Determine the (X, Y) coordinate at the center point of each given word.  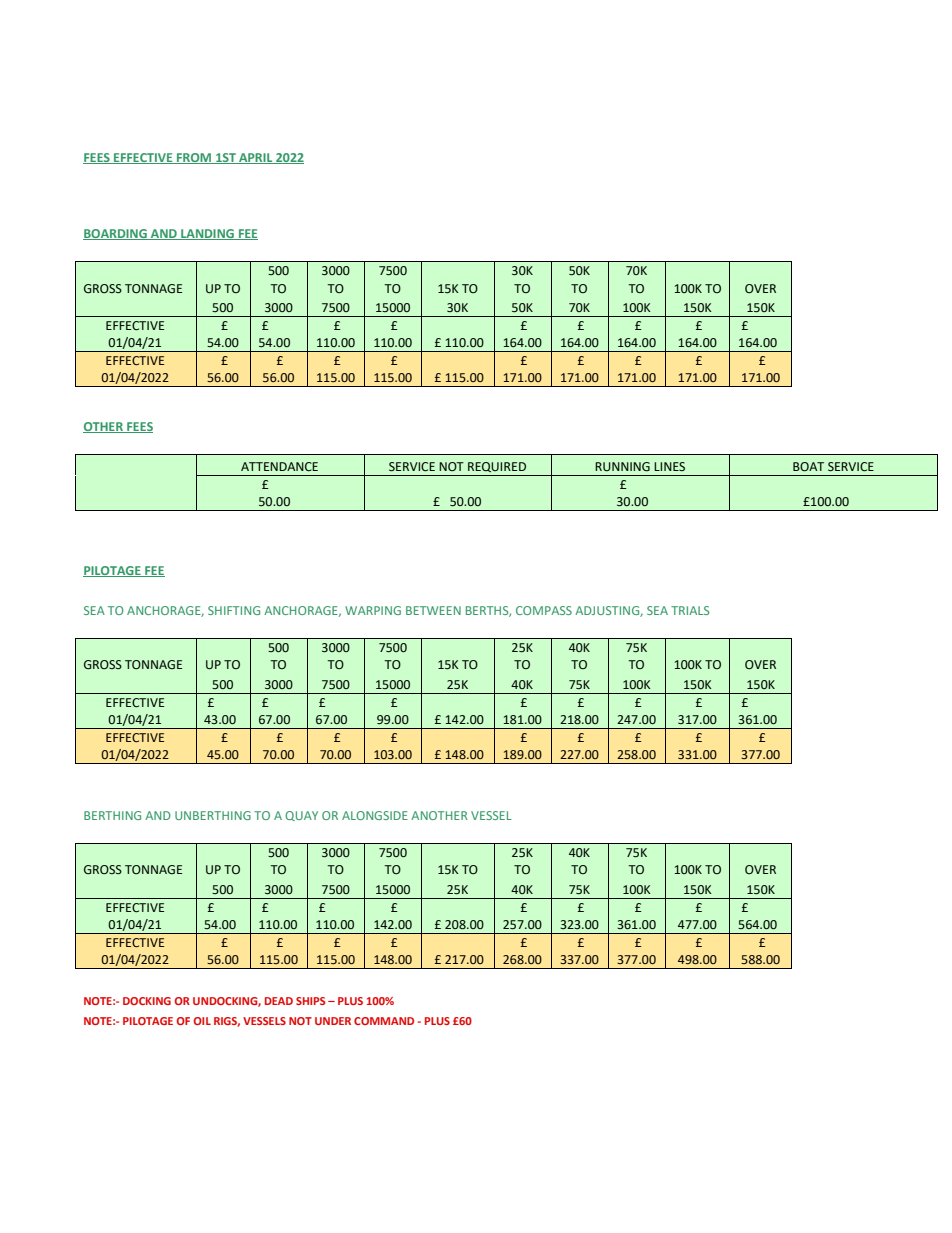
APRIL (256, 158)
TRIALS (690, 610)
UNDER (333, 1021)
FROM (194, 158)
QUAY (301, 816)
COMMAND (384, 1021)
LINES (669, 466)
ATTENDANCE (279, 466)
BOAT (808, 467)
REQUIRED (497, 467)
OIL (202, 1021)
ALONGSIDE (375, 815)
